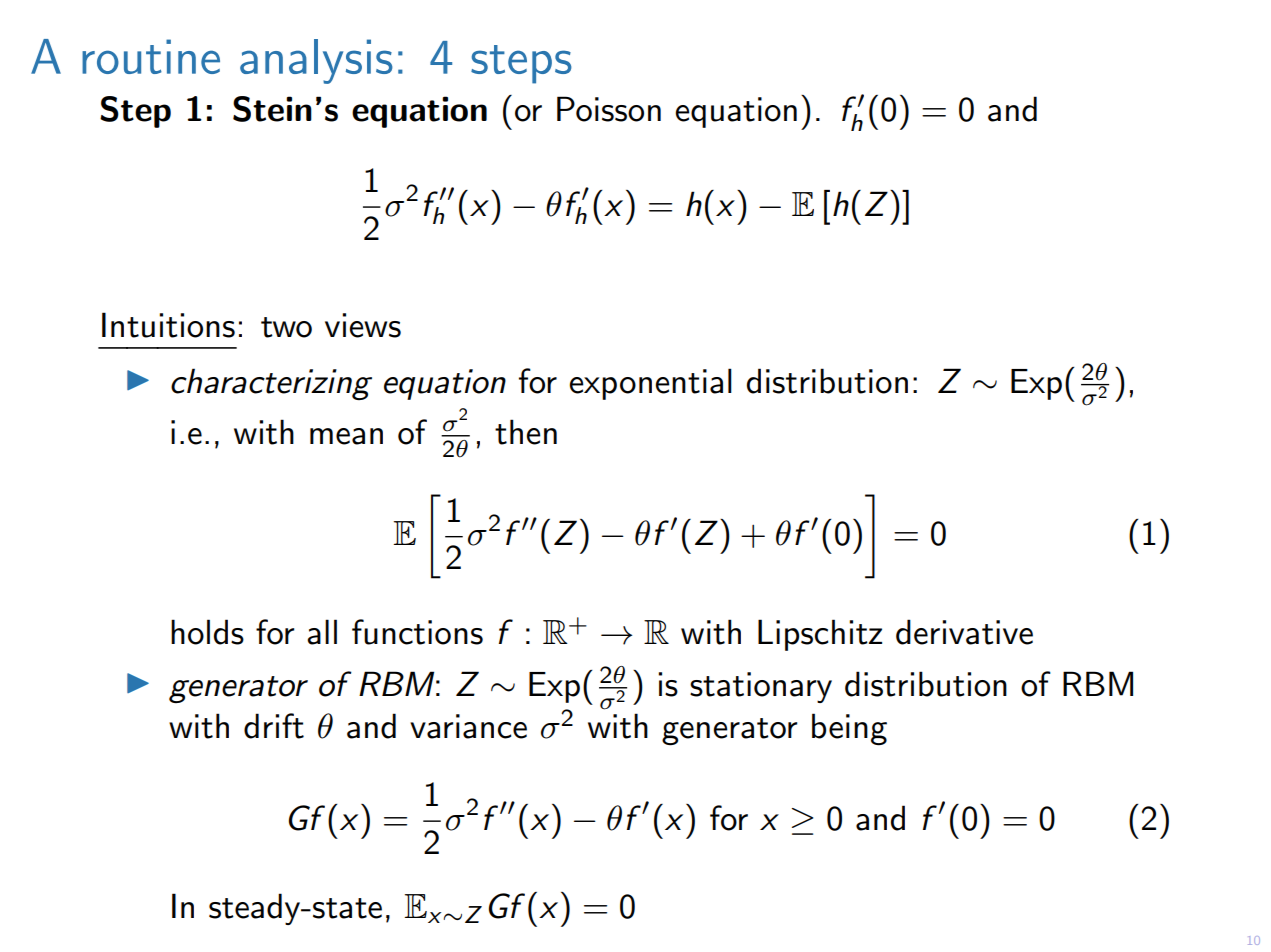 The height and width of the screenshot is (952, 1271). Describe the element at coordinates (650, 384) in the screenshot. I see `exponential` at that location.
